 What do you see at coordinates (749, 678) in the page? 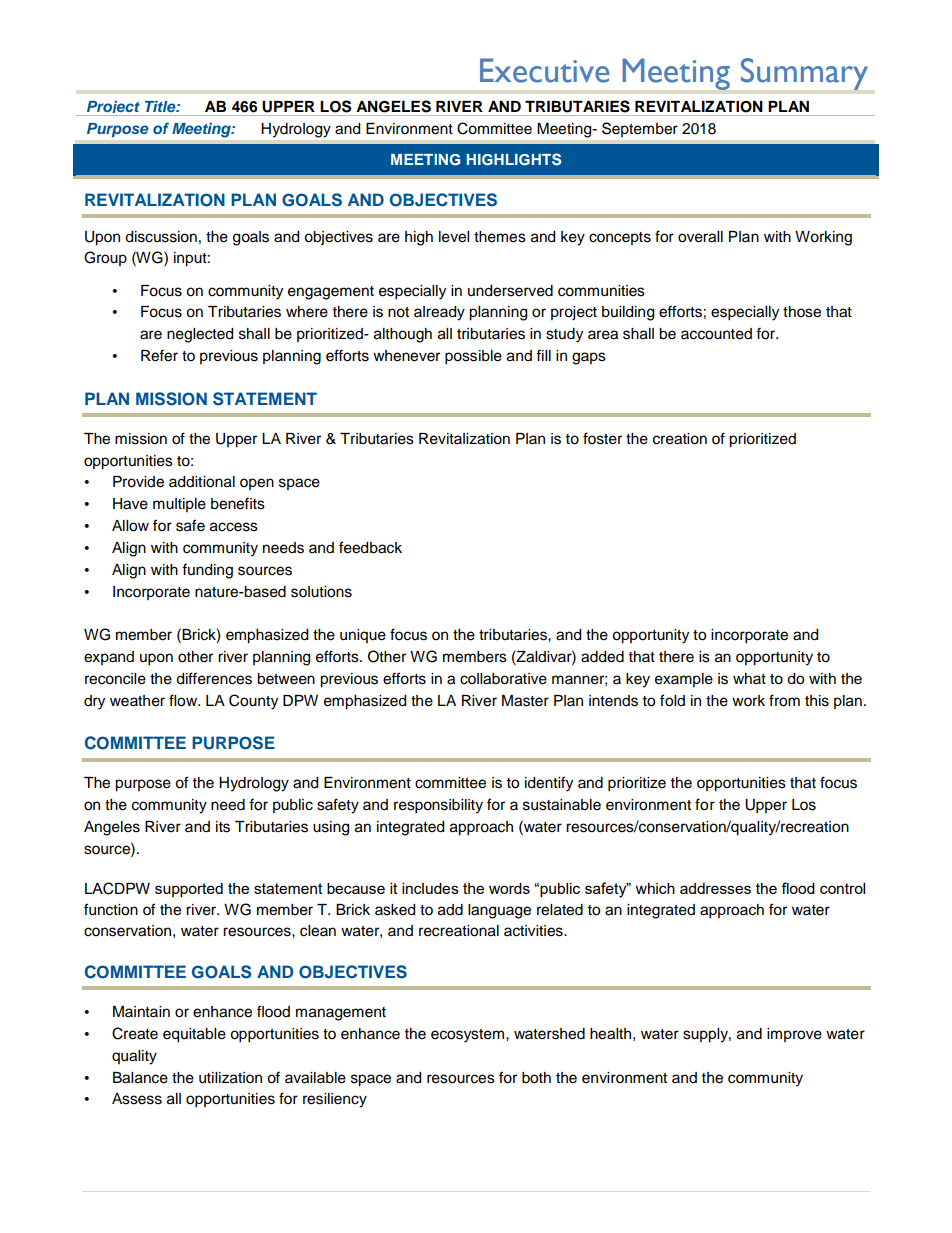
I see `what` at bounding box center [749, 678].
